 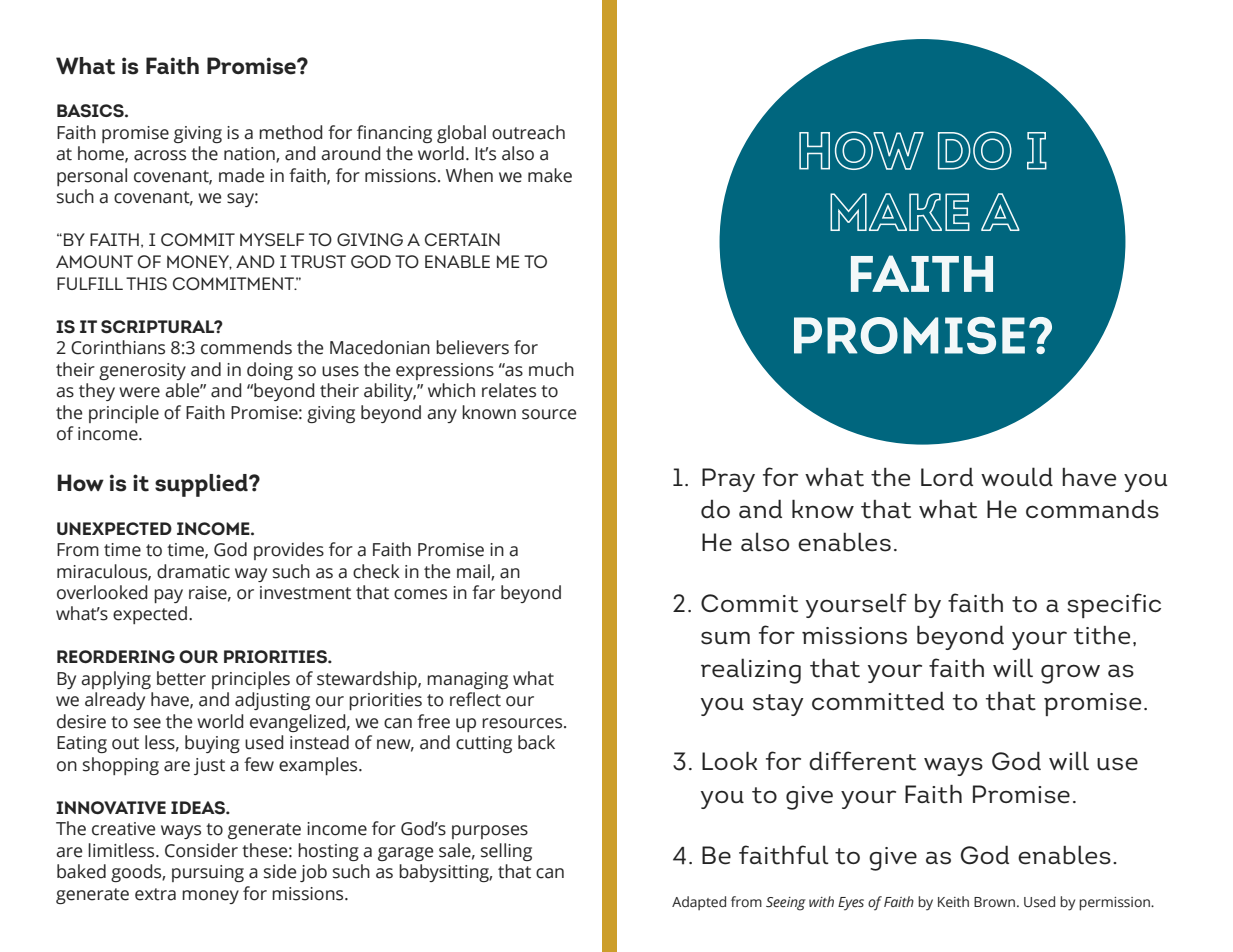 What do you see at coordinates (208, 873) in the page?
I see `pursuing` at bounding box center [208, 873].
